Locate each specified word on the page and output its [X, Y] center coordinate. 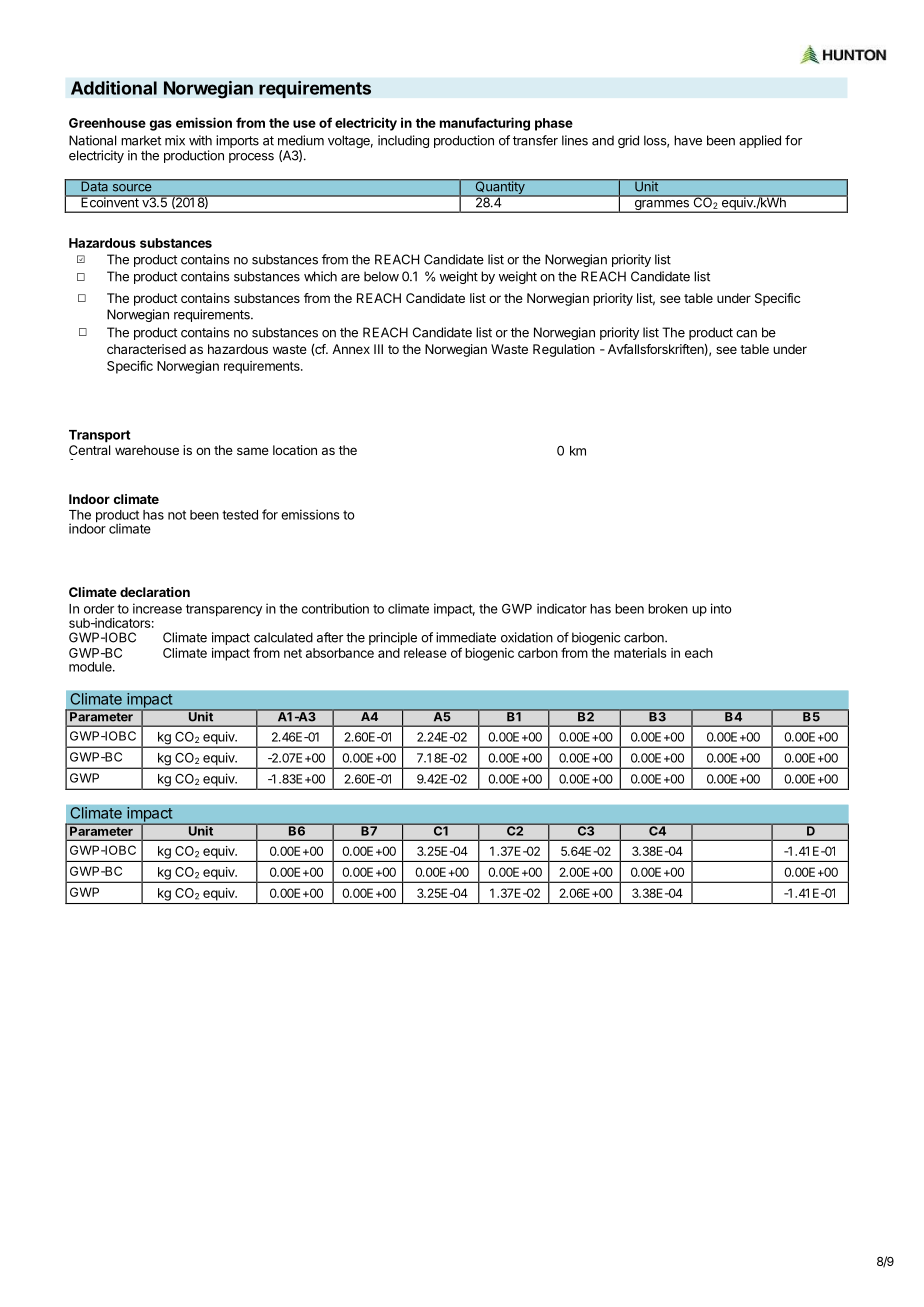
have [688, 140]
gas [161, 125]
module [91, 667]
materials [640, 653]
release [425, 653]
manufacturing [485, 124]
